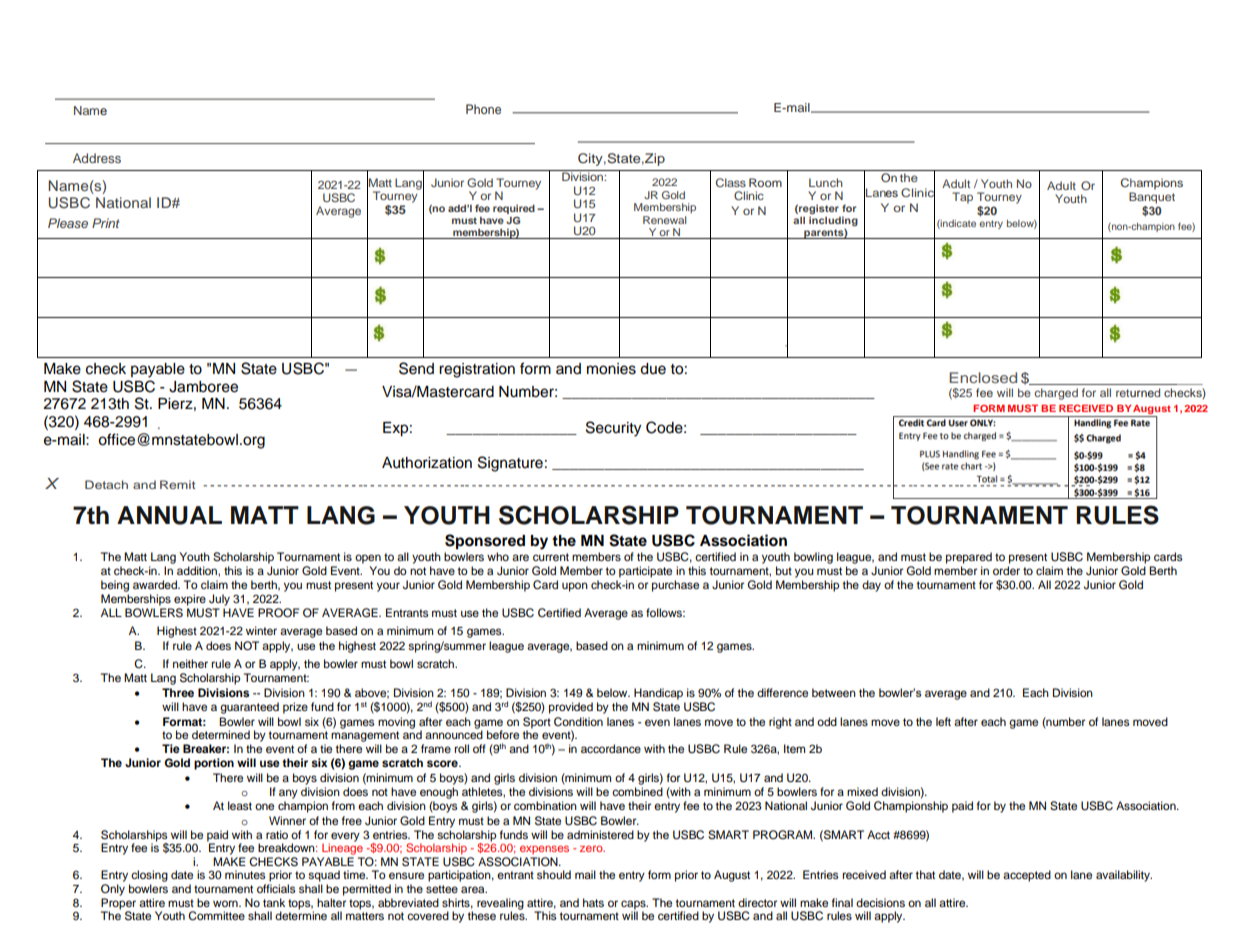  Describe the element at coordinates (226, 903) in the document. I see `worn` at that location.
